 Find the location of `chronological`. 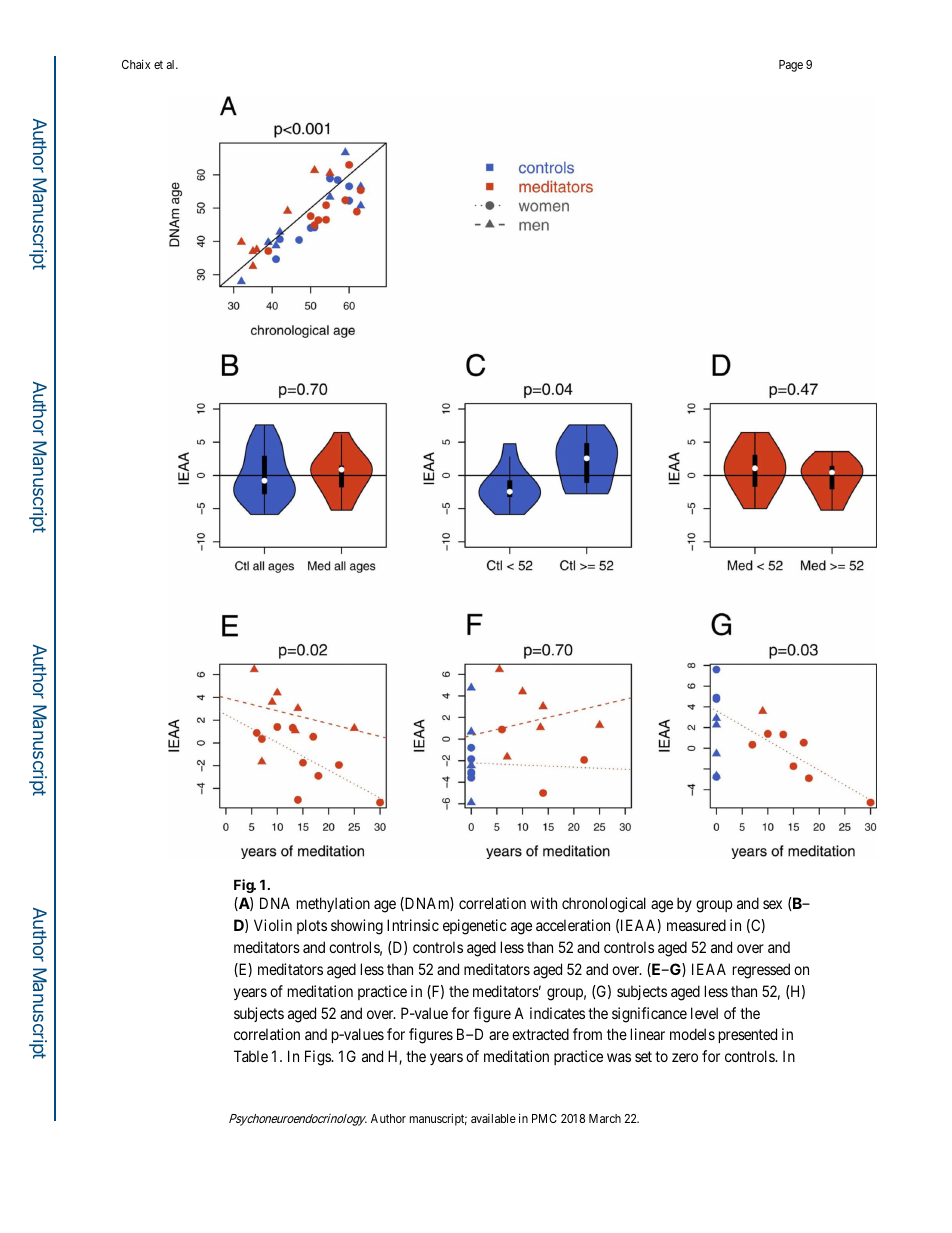

chronological is located at coordinates (604, 905).
